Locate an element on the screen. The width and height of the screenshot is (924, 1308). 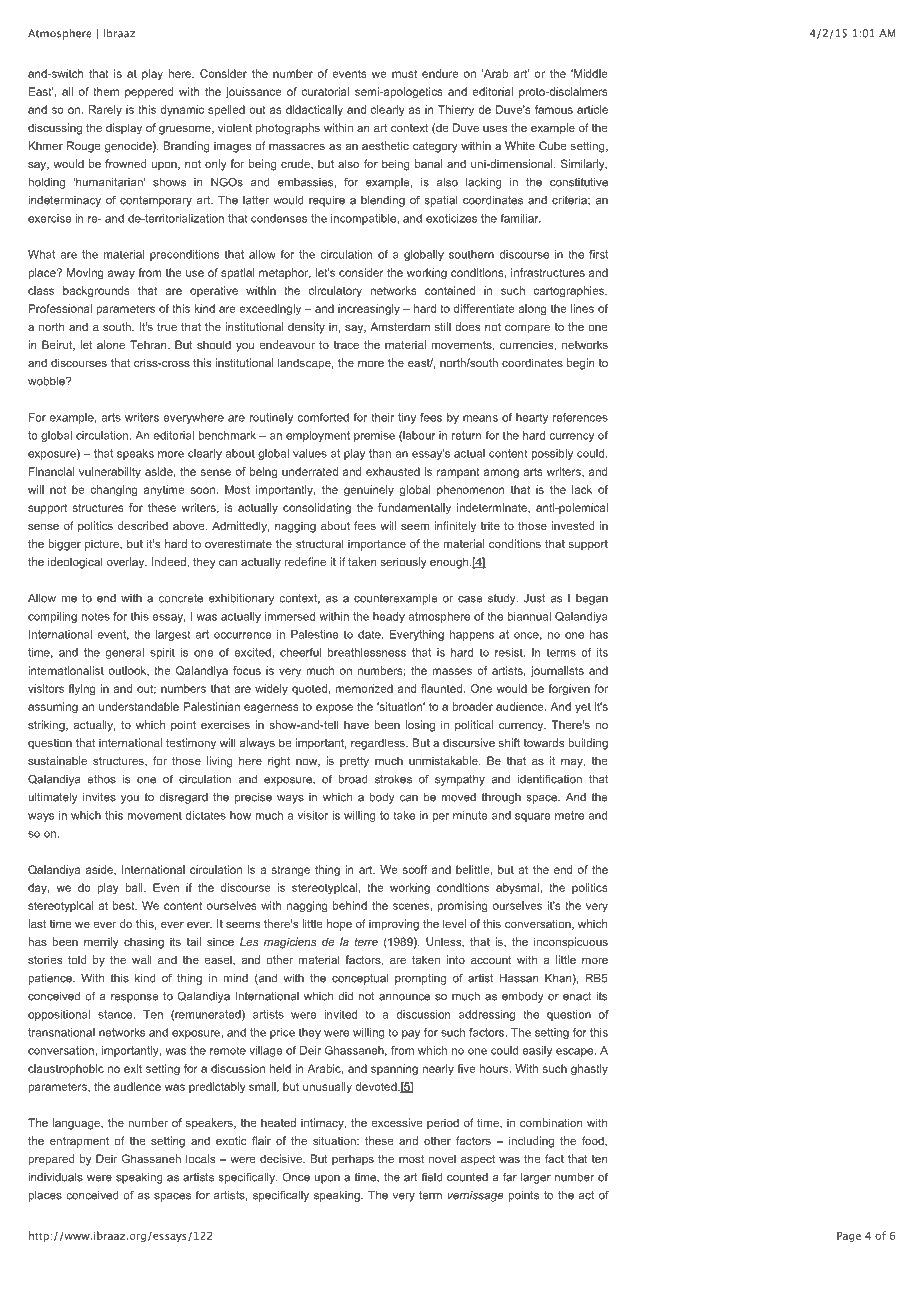
article is located at coordinates (592, 109).
